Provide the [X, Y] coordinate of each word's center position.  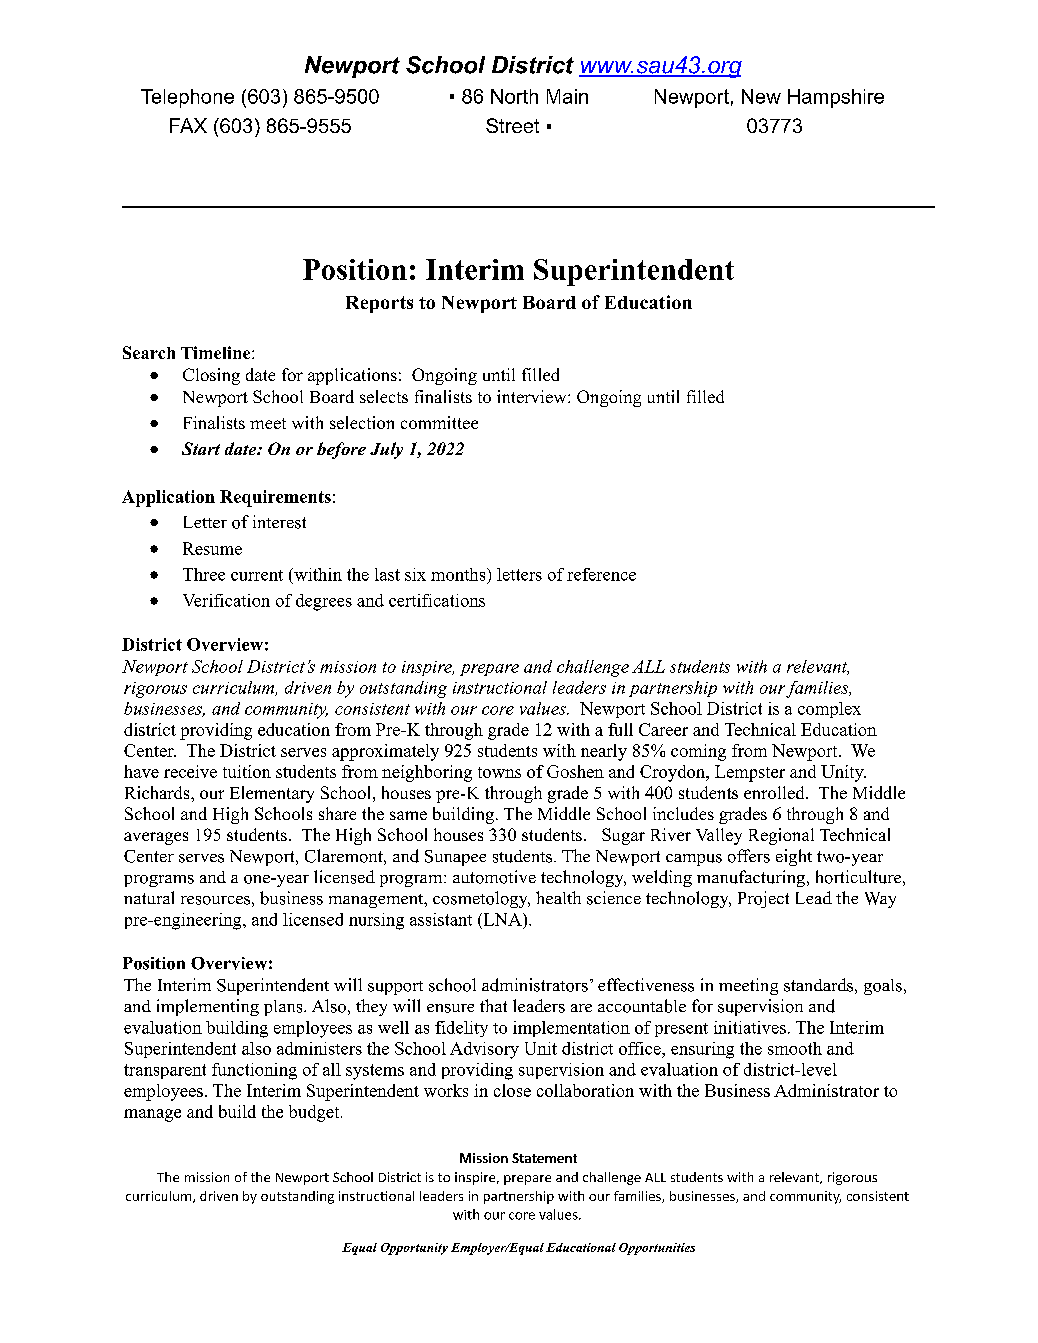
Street [512, 125]
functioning [254, 1071]
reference [601, 574]
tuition [247, 771]
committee [439, 422]
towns [499, 772]
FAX [188, 125]
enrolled [775, 792]
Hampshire [836, 98]
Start [201, 448]
